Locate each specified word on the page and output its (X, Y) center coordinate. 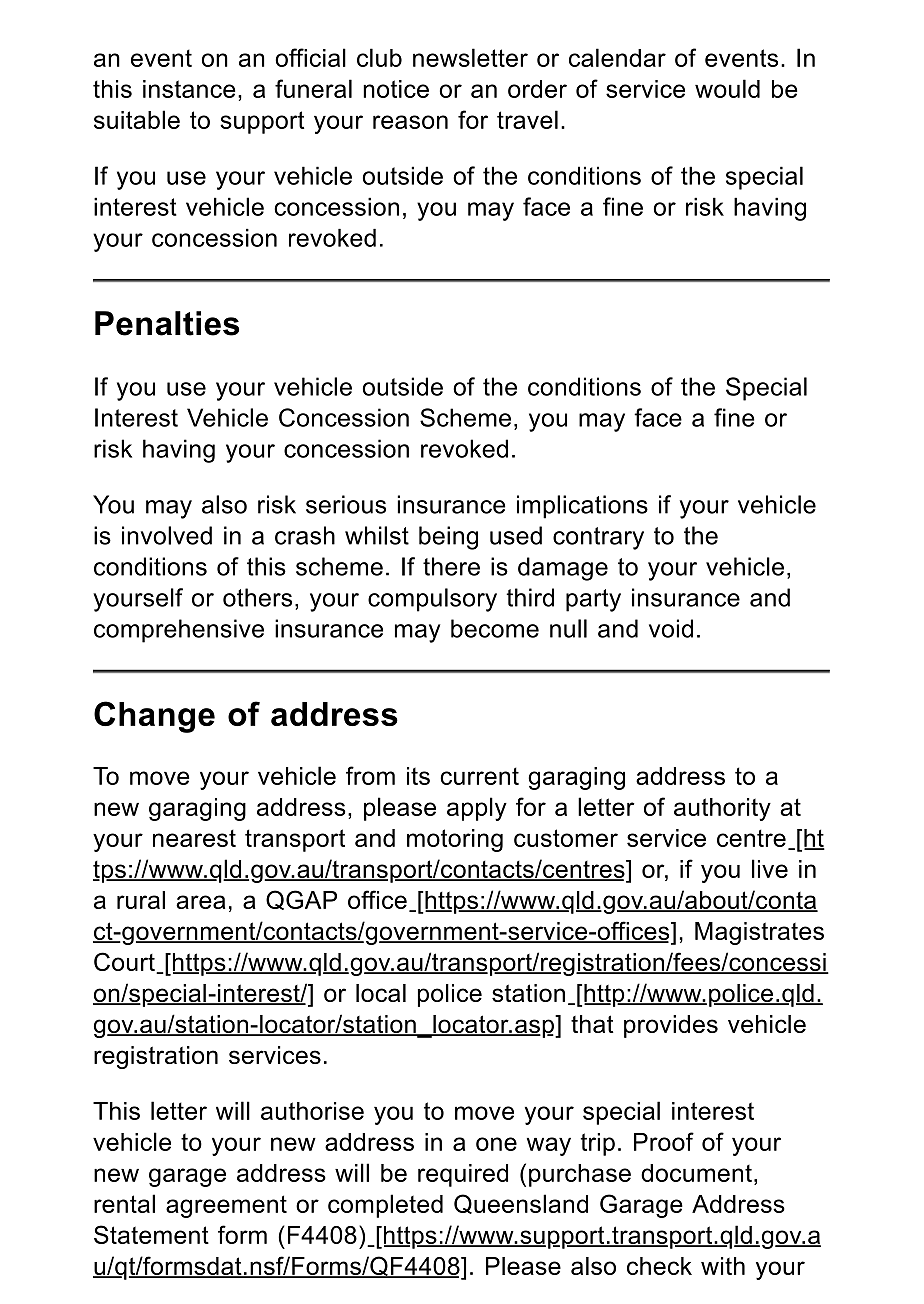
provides (671, 1026)
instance (189, 89)
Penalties (167, 323)
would (727, 88)
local (381, 993)
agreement (226, 1206)
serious (346, 504)
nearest (194, 838)
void (671, 628)
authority (722, 809)
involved (167, 535)
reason (410, 122)
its (418, 776)
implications (582, 507)
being (448, 538)
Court (125, 963)
